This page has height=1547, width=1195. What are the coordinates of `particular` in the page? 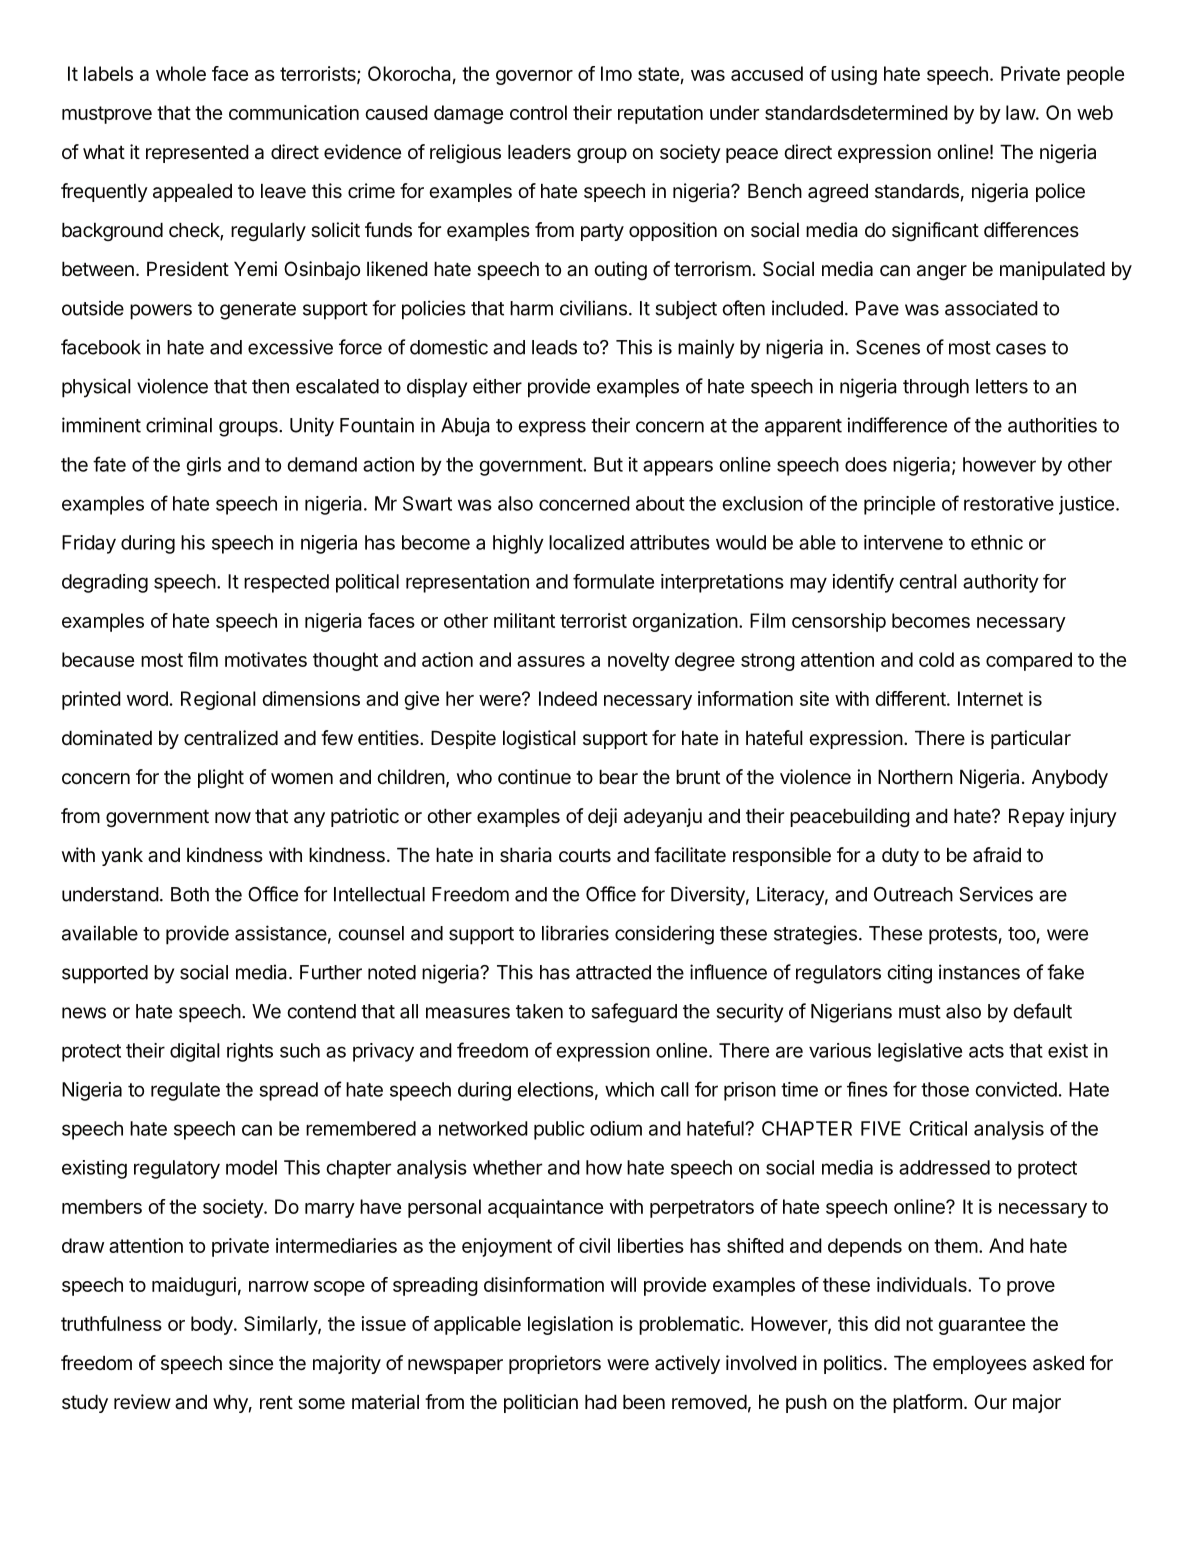 It's located at (1031, 739).
